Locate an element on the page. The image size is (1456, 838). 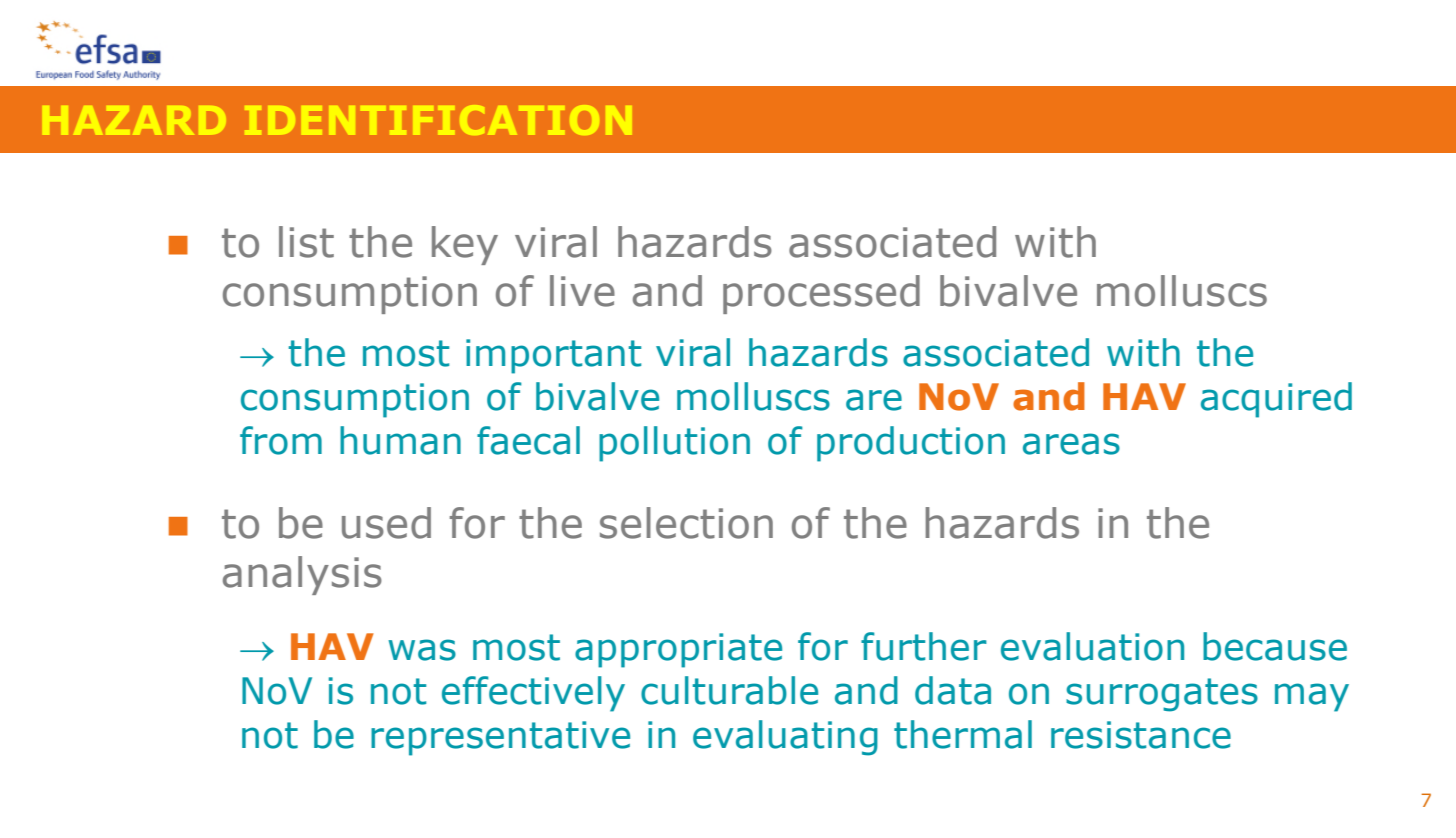
areas is located at coordinates (1071, 444).
